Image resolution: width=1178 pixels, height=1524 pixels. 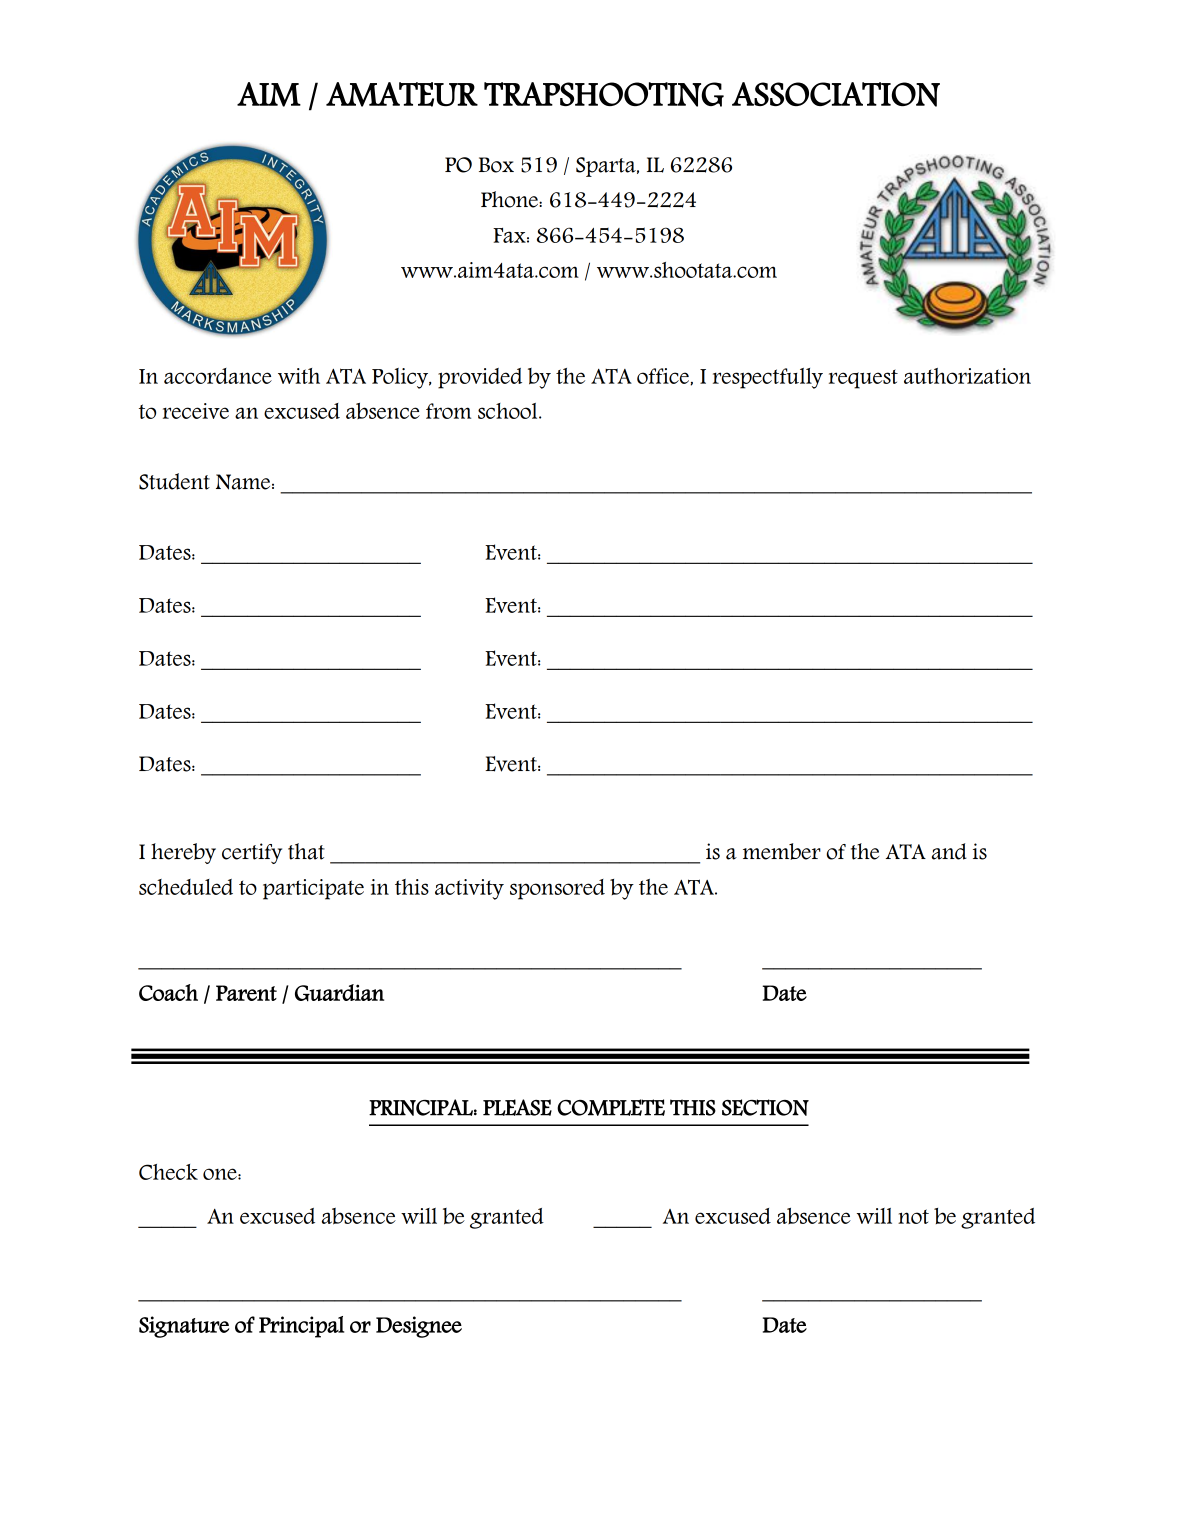 I want to click on school, so click(x=509, y=411).
